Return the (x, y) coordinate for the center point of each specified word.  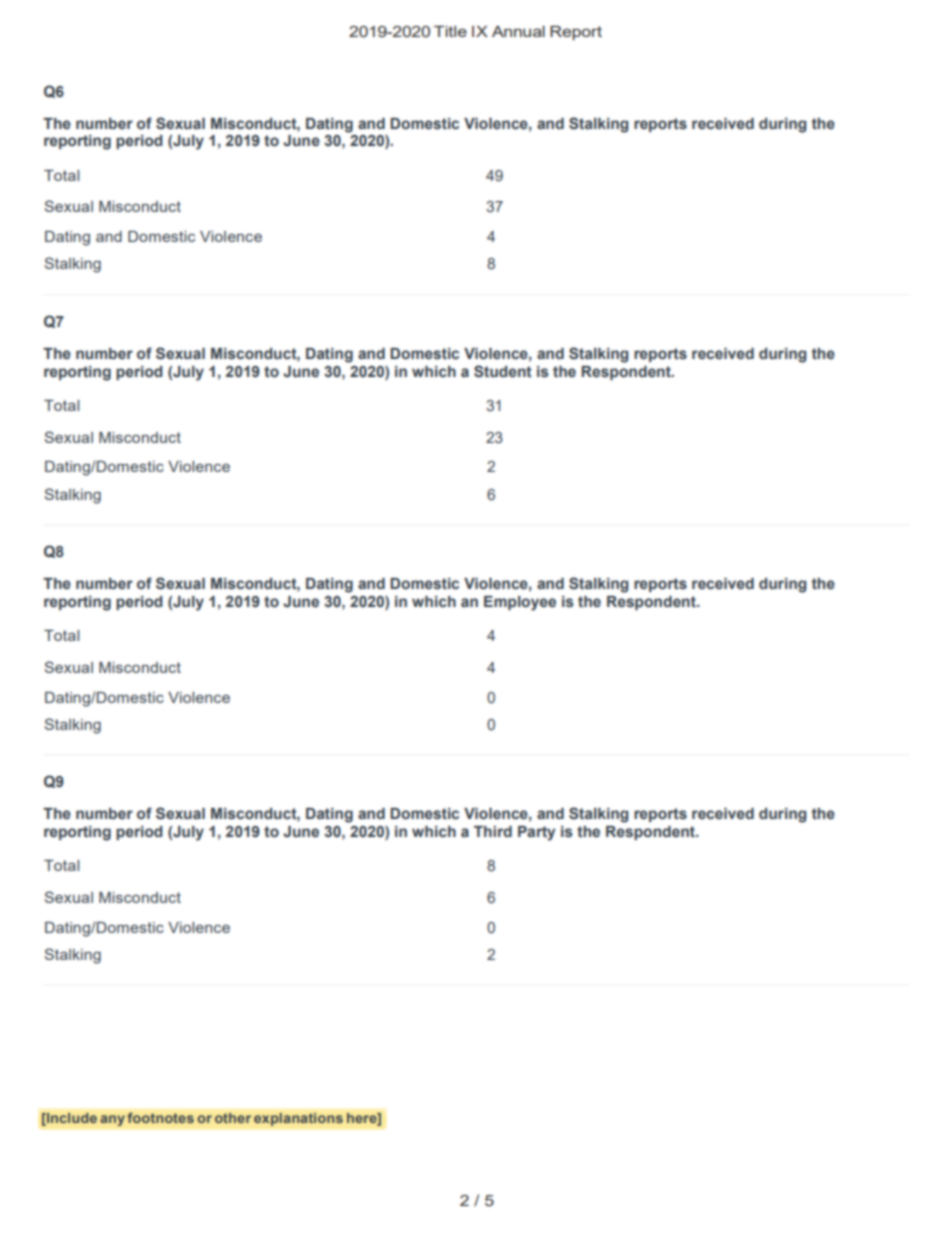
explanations (298, 1119)
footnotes (160, 1117)
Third (493, 831)
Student (503, 371)
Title (450, 31)
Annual (518, 31)
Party (536, 833)
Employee (520, 603)
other (233, 1118)
